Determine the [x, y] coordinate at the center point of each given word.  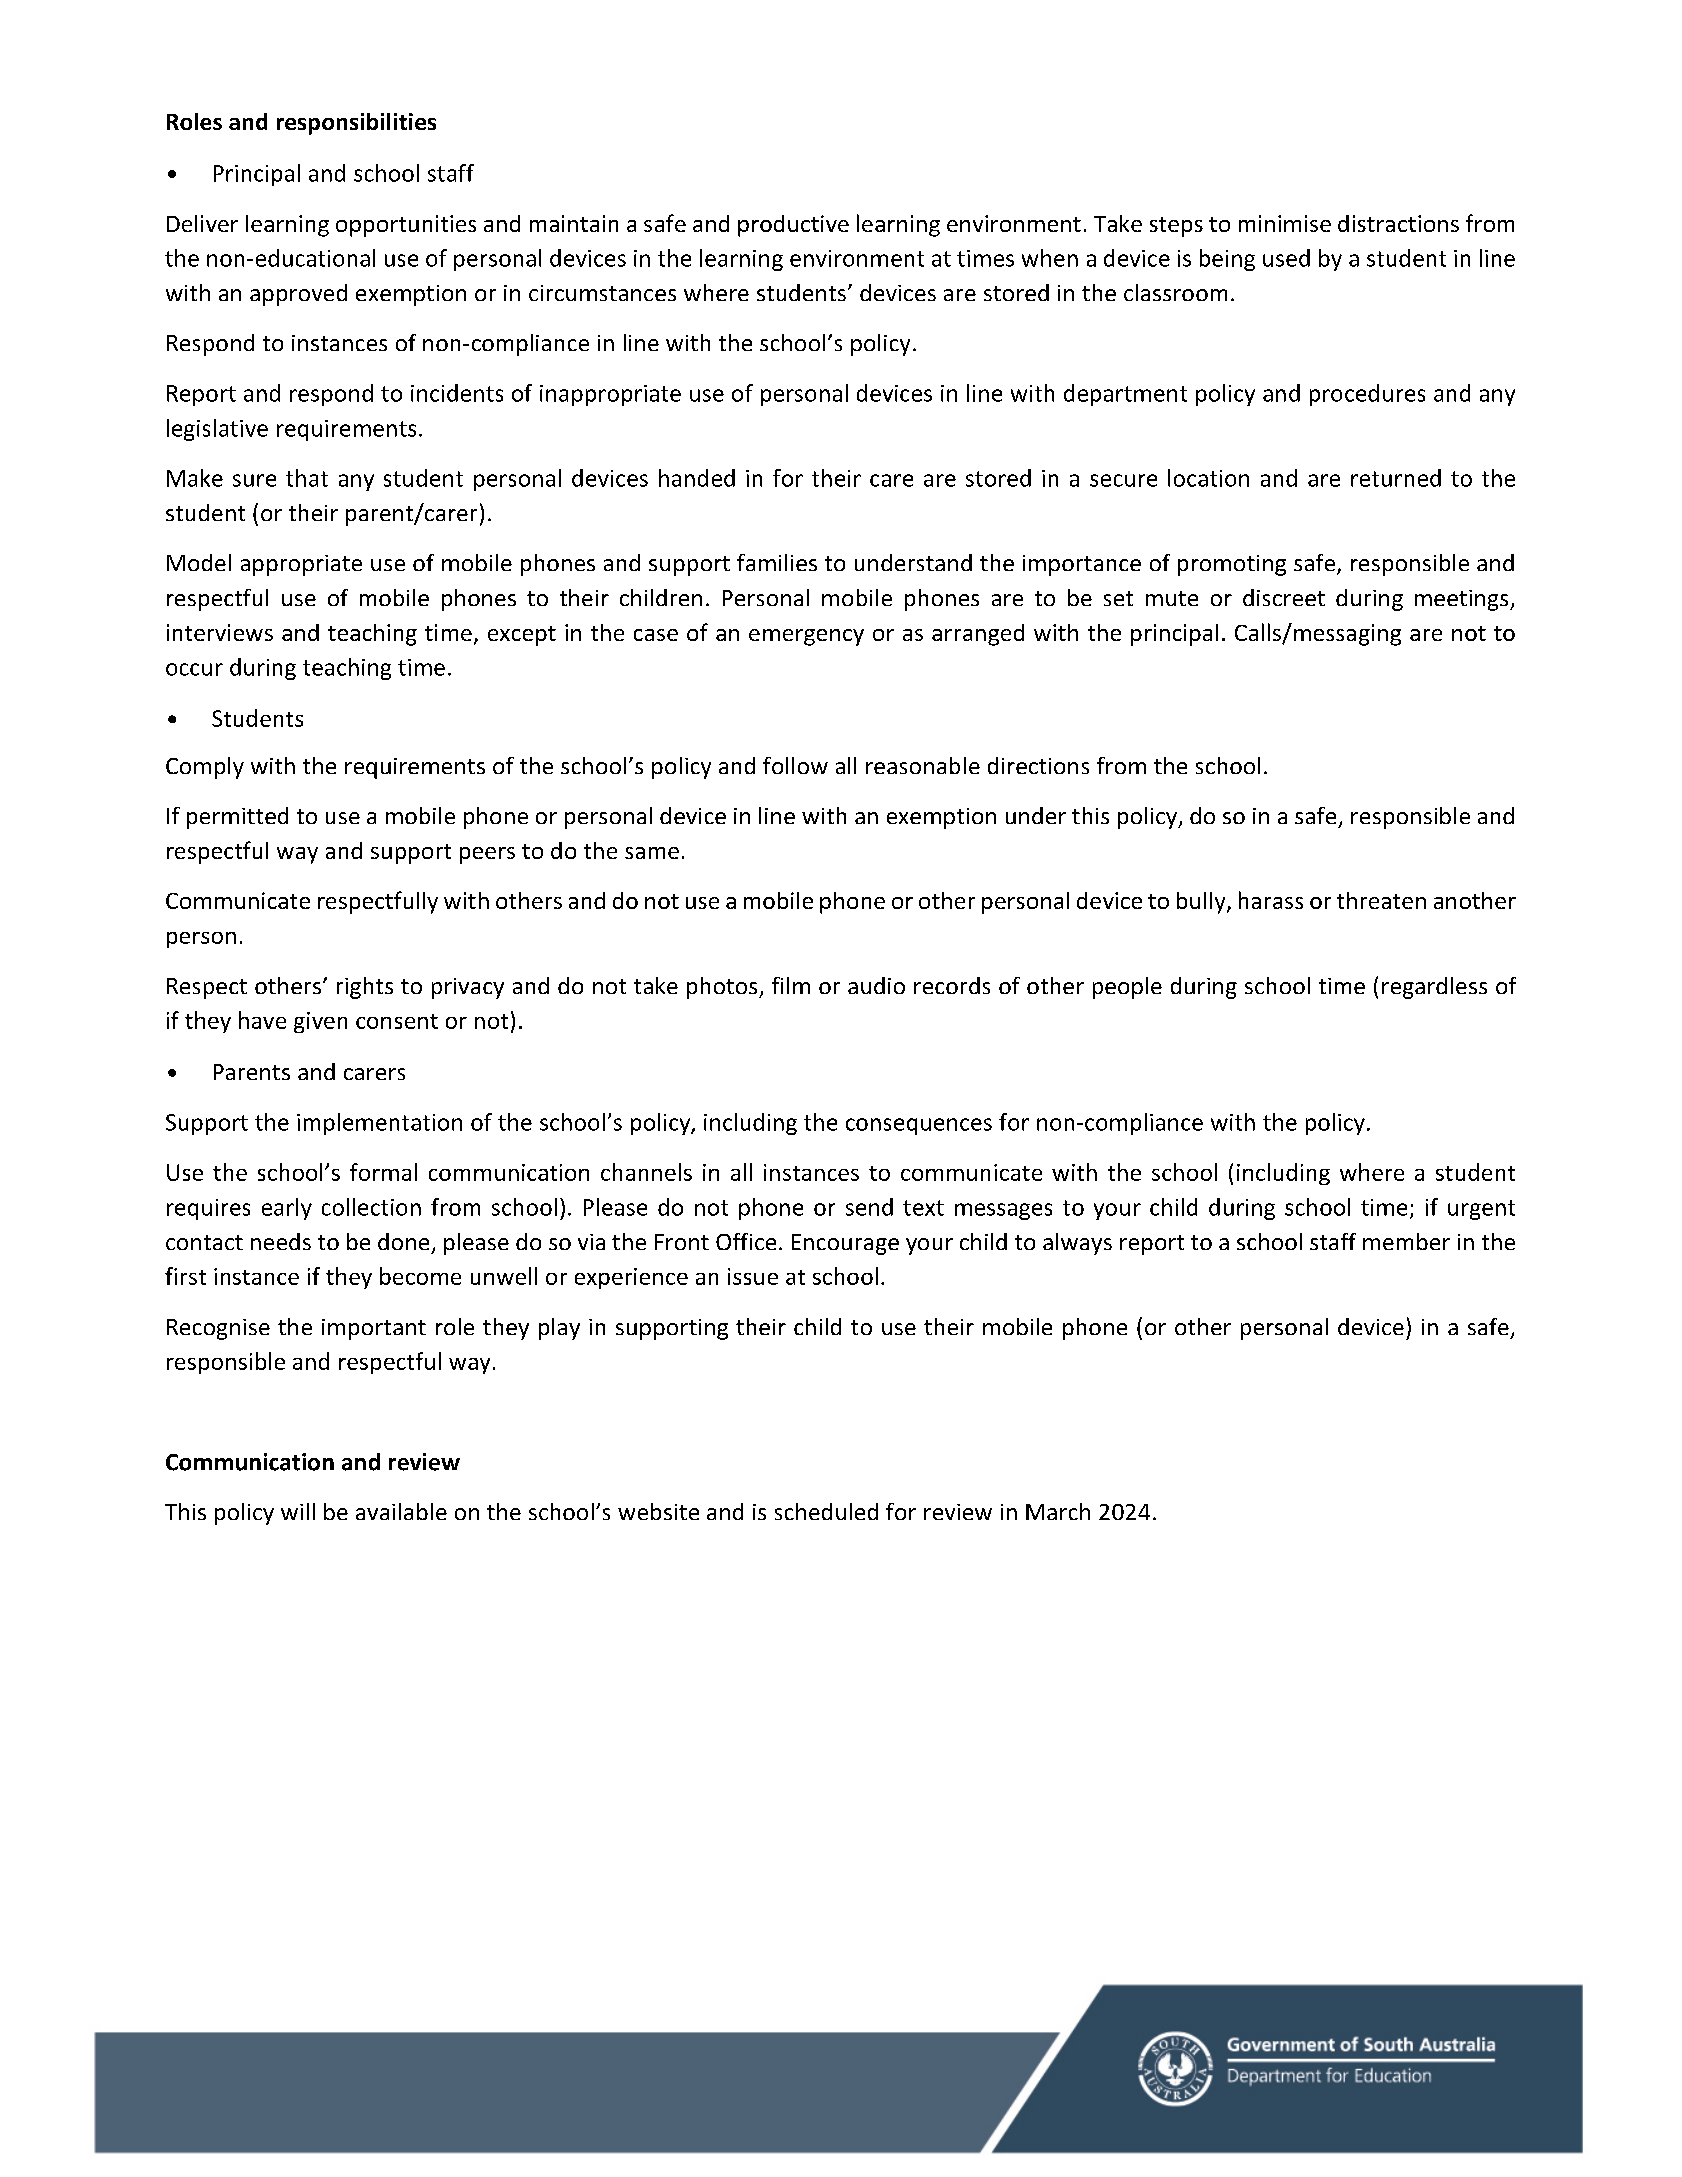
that [307, 478]
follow [795, 765]
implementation [379, 1124]
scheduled [826, 1511]
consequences [919, 1126]
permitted [237, 818]
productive [793, 226]
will [298, 1511]
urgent [1481, 1210]
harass [1271, 900]
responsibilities [356, 124]
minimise [1285, 223]
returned [1396, 478]
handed [697, 478]
